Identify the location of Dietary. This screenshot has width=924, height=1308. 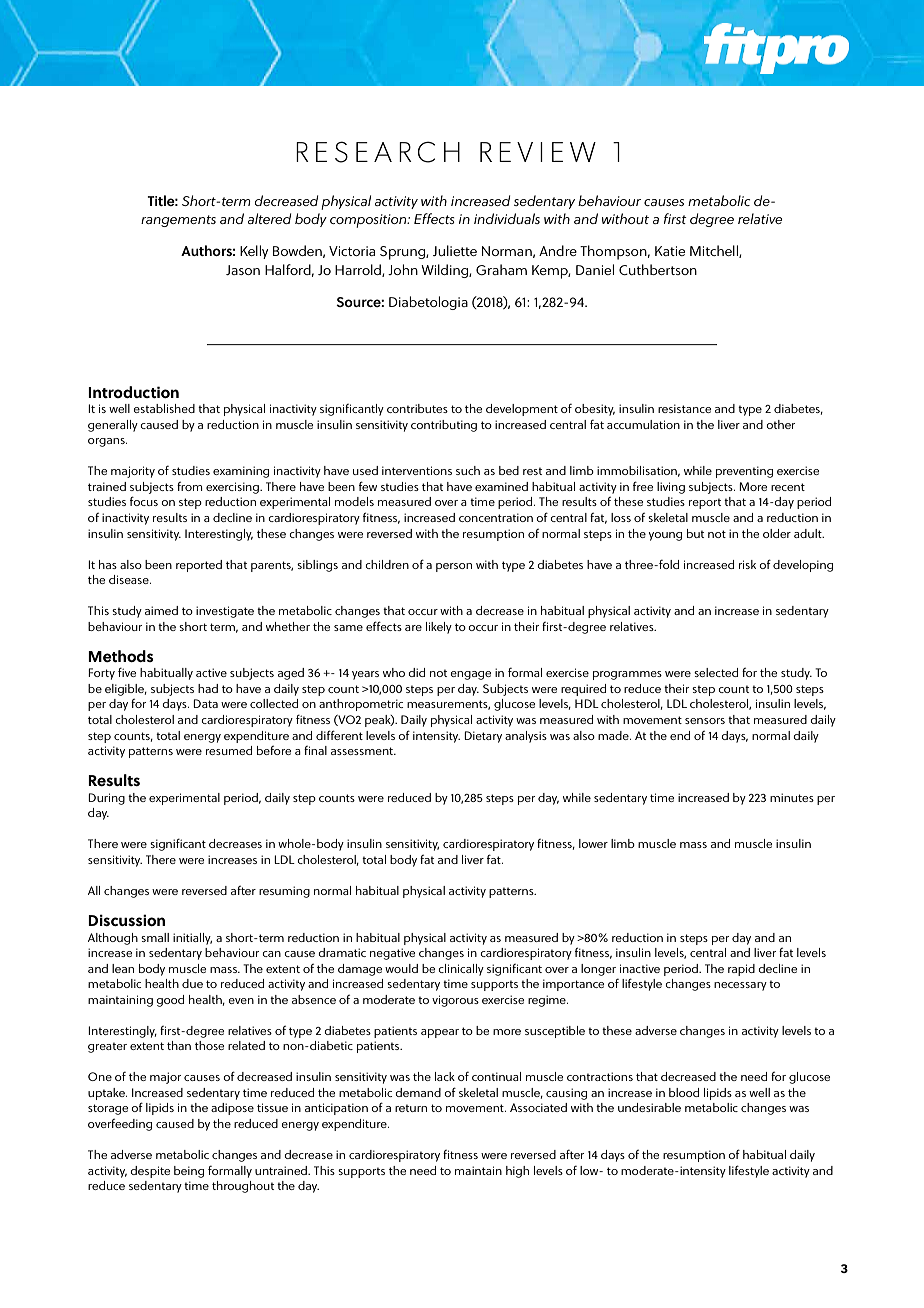
(483, 737).
